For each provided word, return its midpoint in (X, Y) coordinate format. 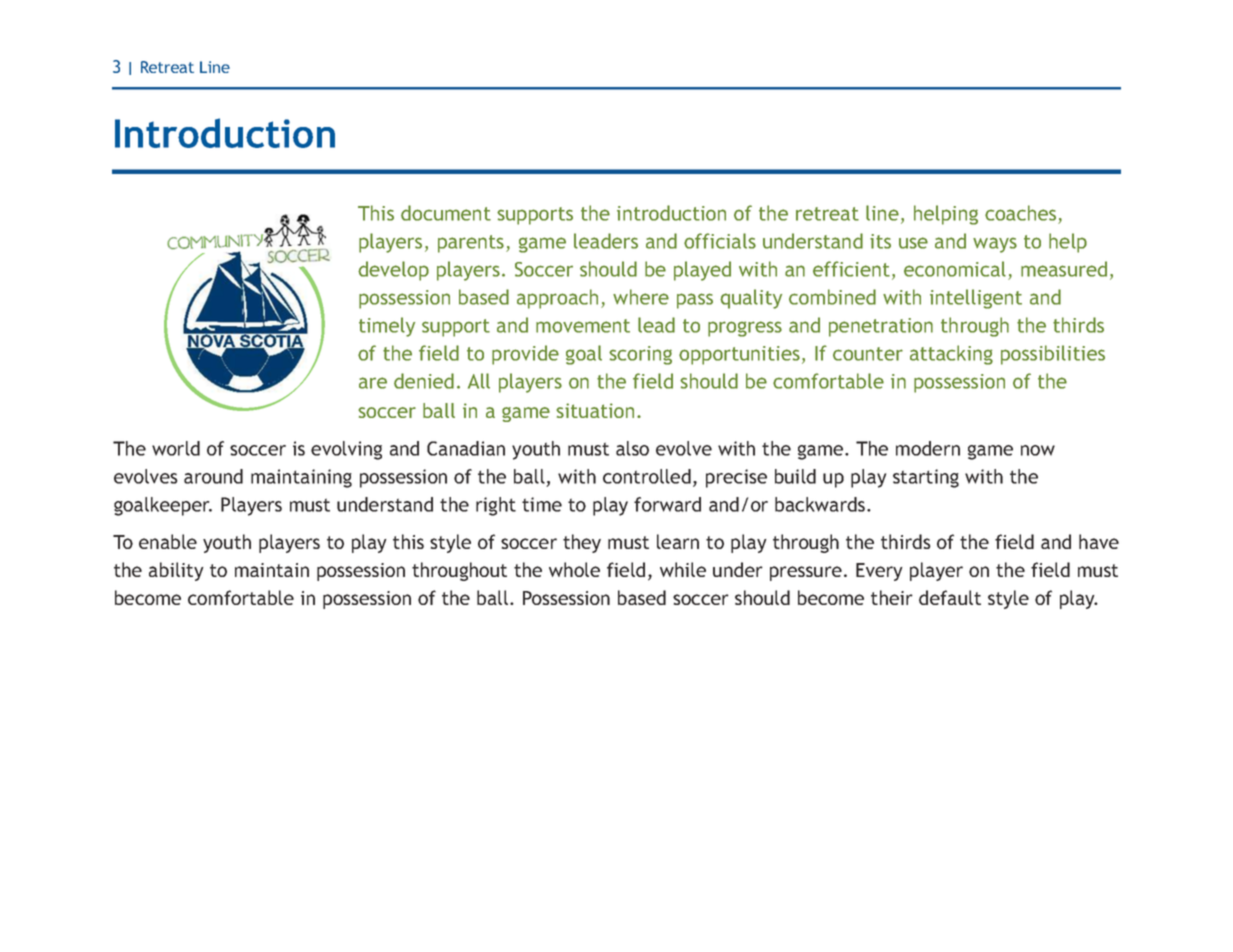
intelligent (976, 299)
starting (926, 478)
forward (667, 504)
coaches (1022, 214)
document (446, 213)
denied (424, 381)
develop (393, 271)
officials (720, 241)
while (683, 569)
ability (176, 571)
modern (928, 448)
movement (583, 326)
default (950, 597)
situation (595, 410)
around (213, 476)
